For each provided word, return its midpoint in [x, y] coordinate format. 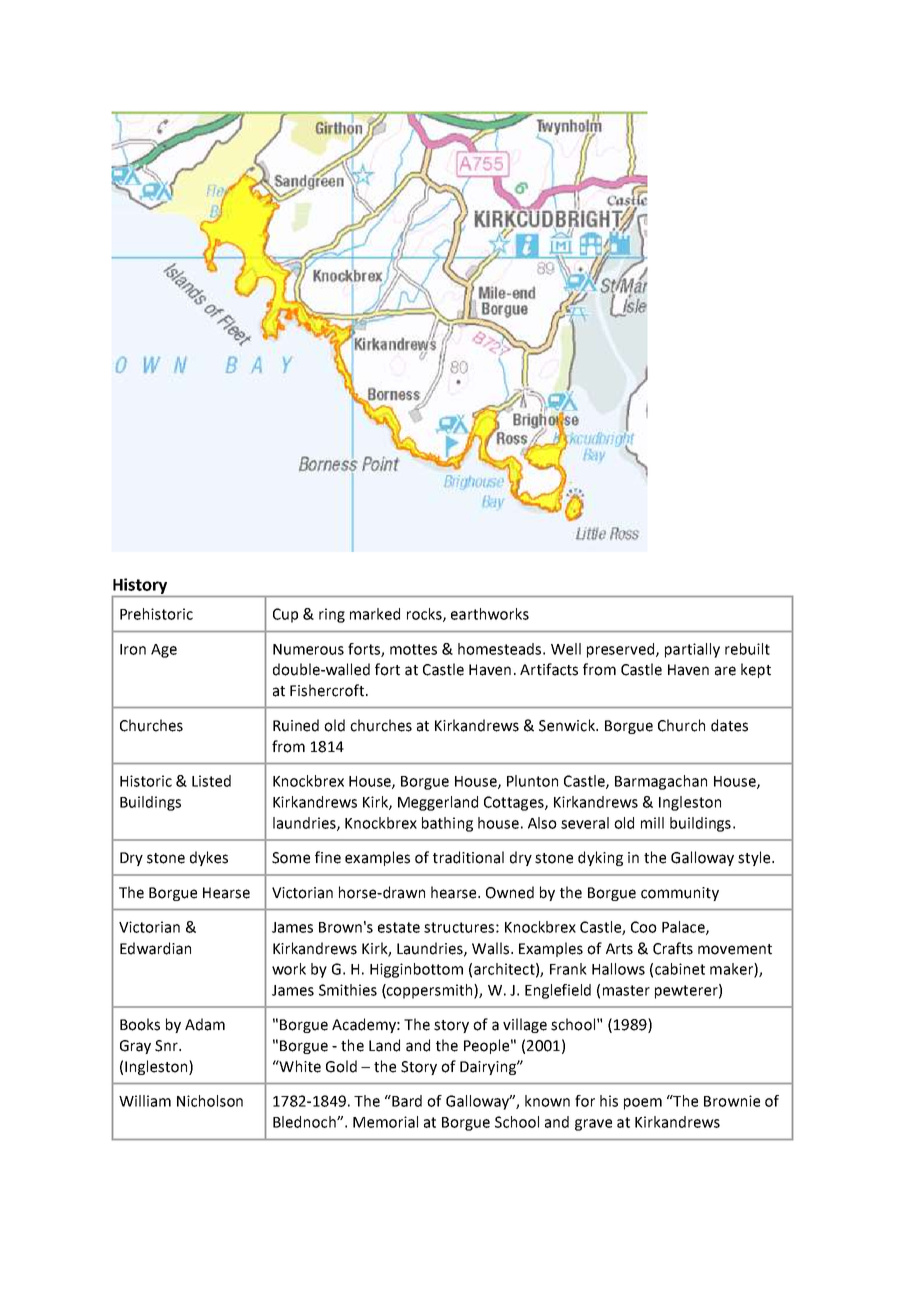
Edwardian [155, 948]
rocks [425, 615]
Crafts [673, 948]
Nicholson [210, 1101]
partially [692, 650]
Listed [211, 781]
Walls [490, 948]
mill [652, 823]
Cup [285, 615]
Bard [406, 1101]
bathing [447, 824]
